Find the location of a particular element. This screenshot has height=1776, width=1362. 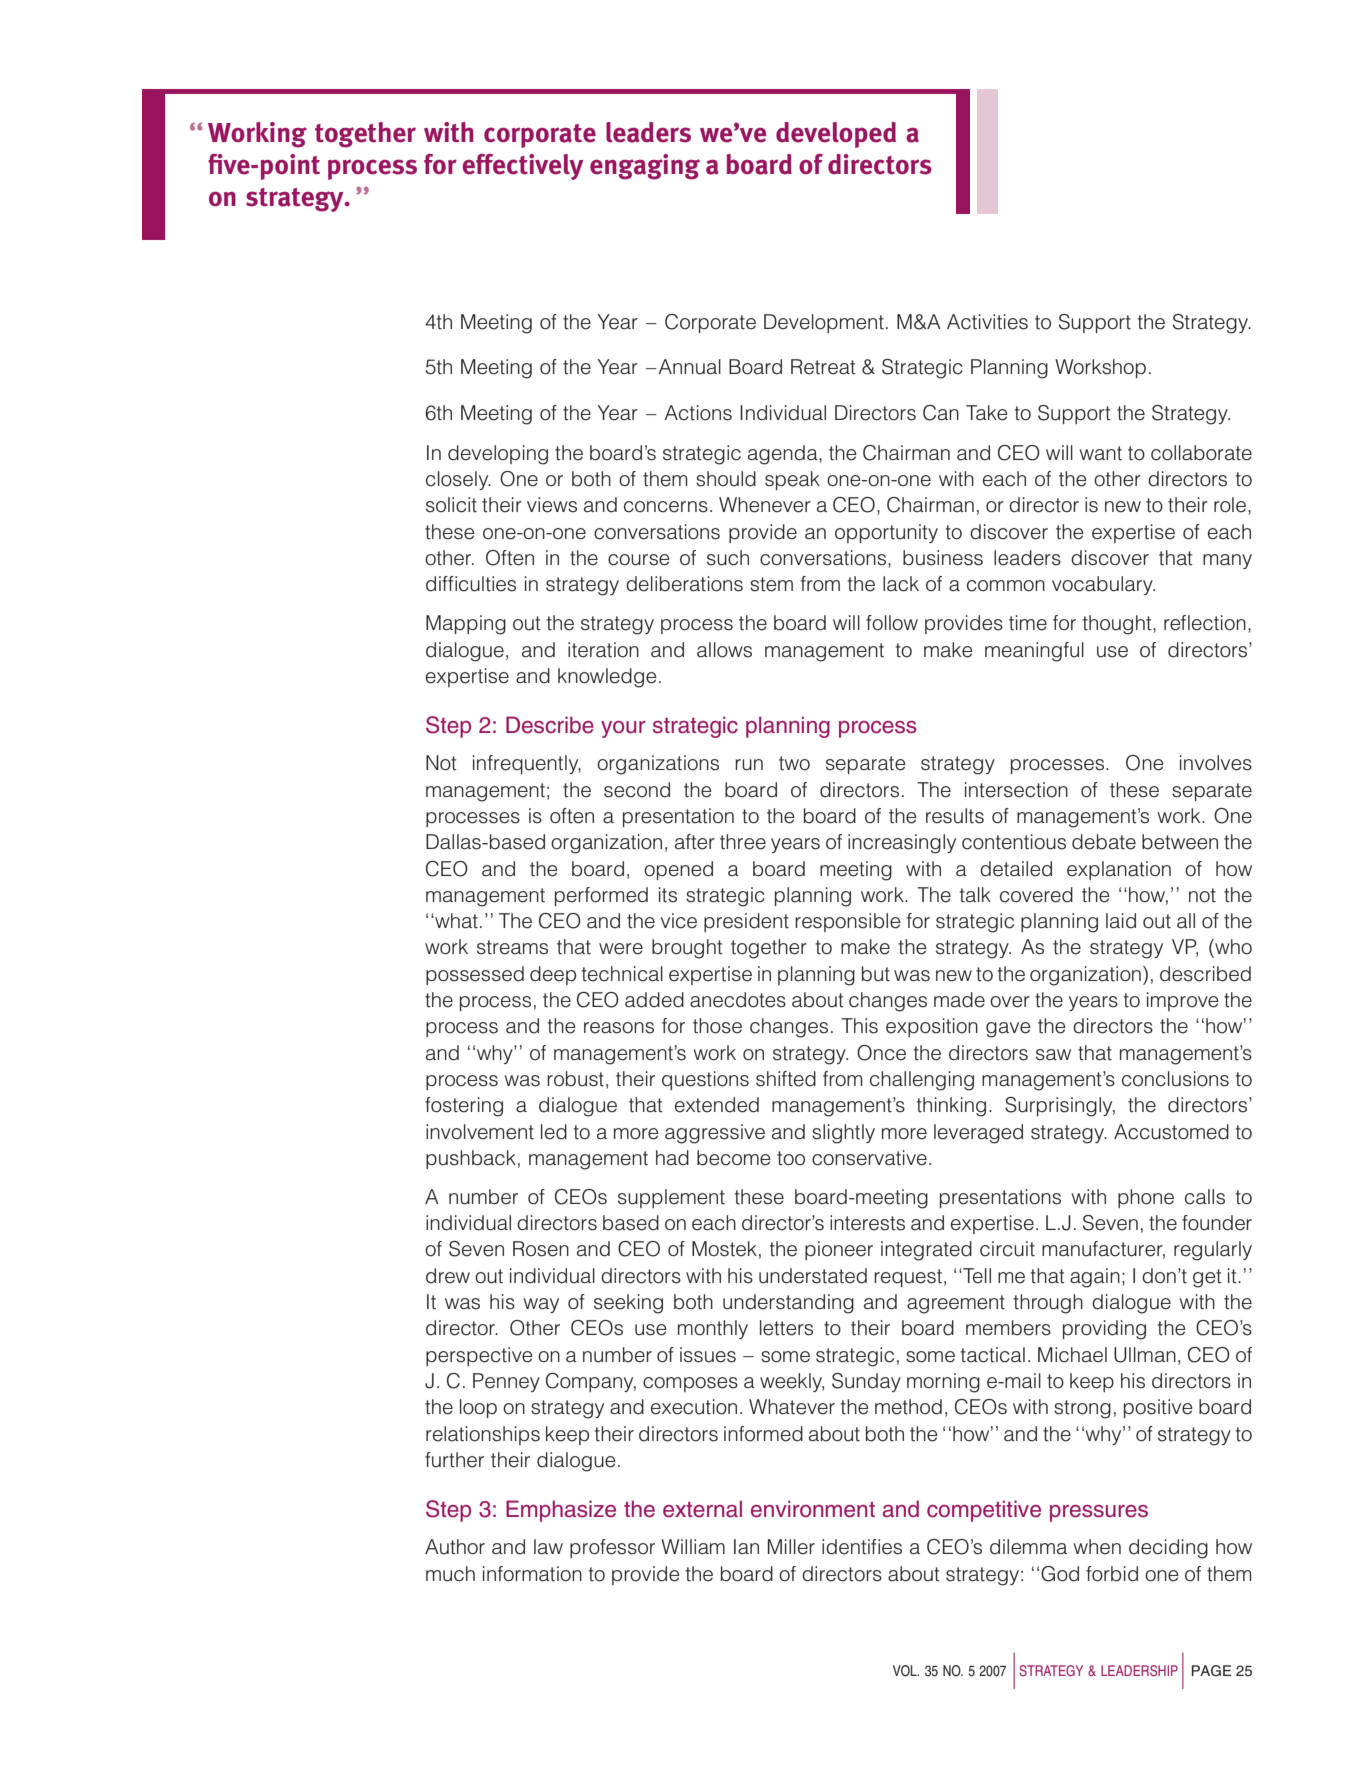

opportunity is located at coordinates (886, 533).
